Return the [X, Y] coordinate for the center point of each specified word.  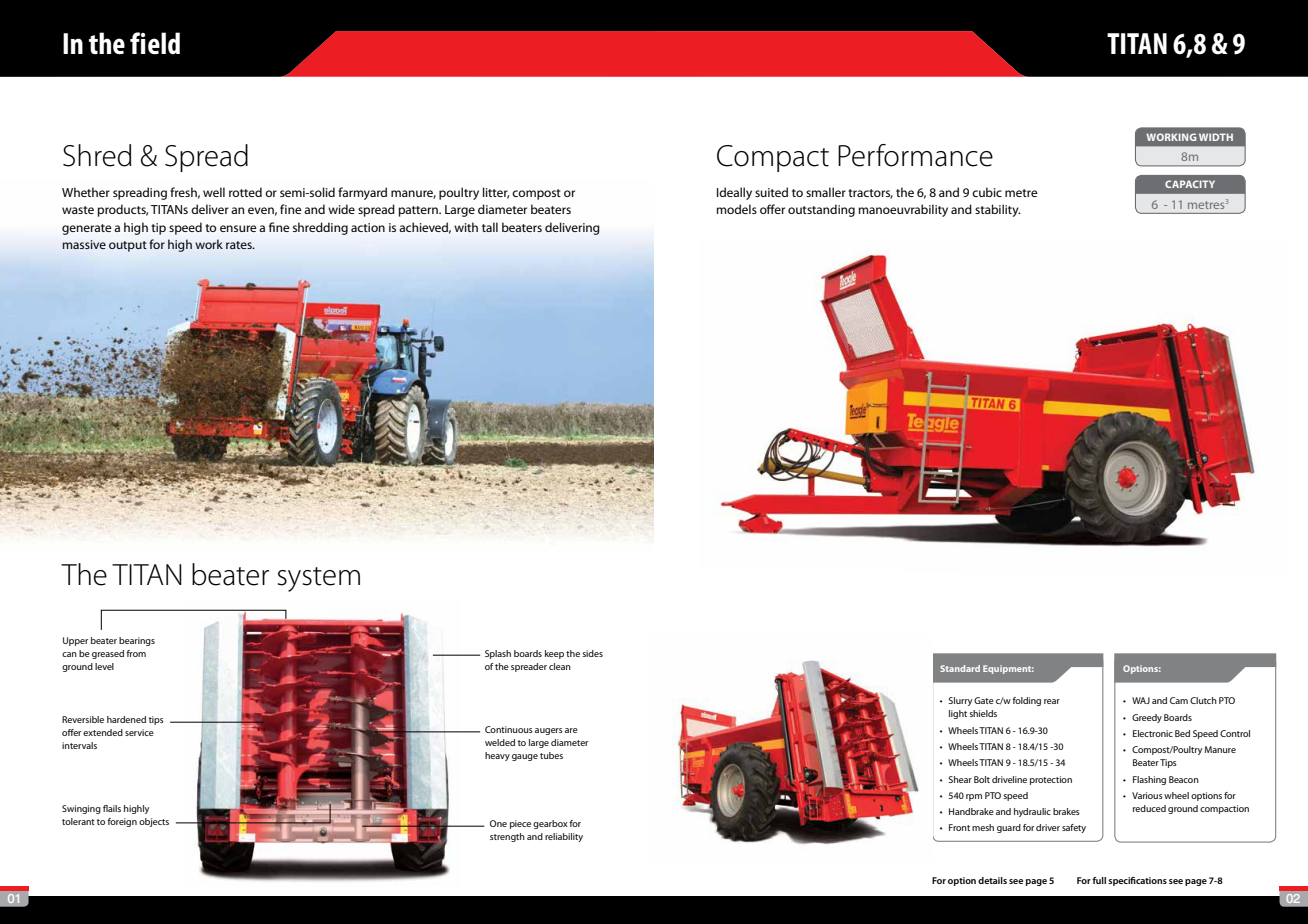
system [319, 579]
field [155, 43]
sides [592, 653]
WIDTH [1216, 137]
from [136, 653]
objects [154, 822]
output [128, 246]
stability [998, 210]
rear [1052, 701]
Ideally [734, 193]
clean [560, 666]
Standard [960, 668]
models [737, 209]
